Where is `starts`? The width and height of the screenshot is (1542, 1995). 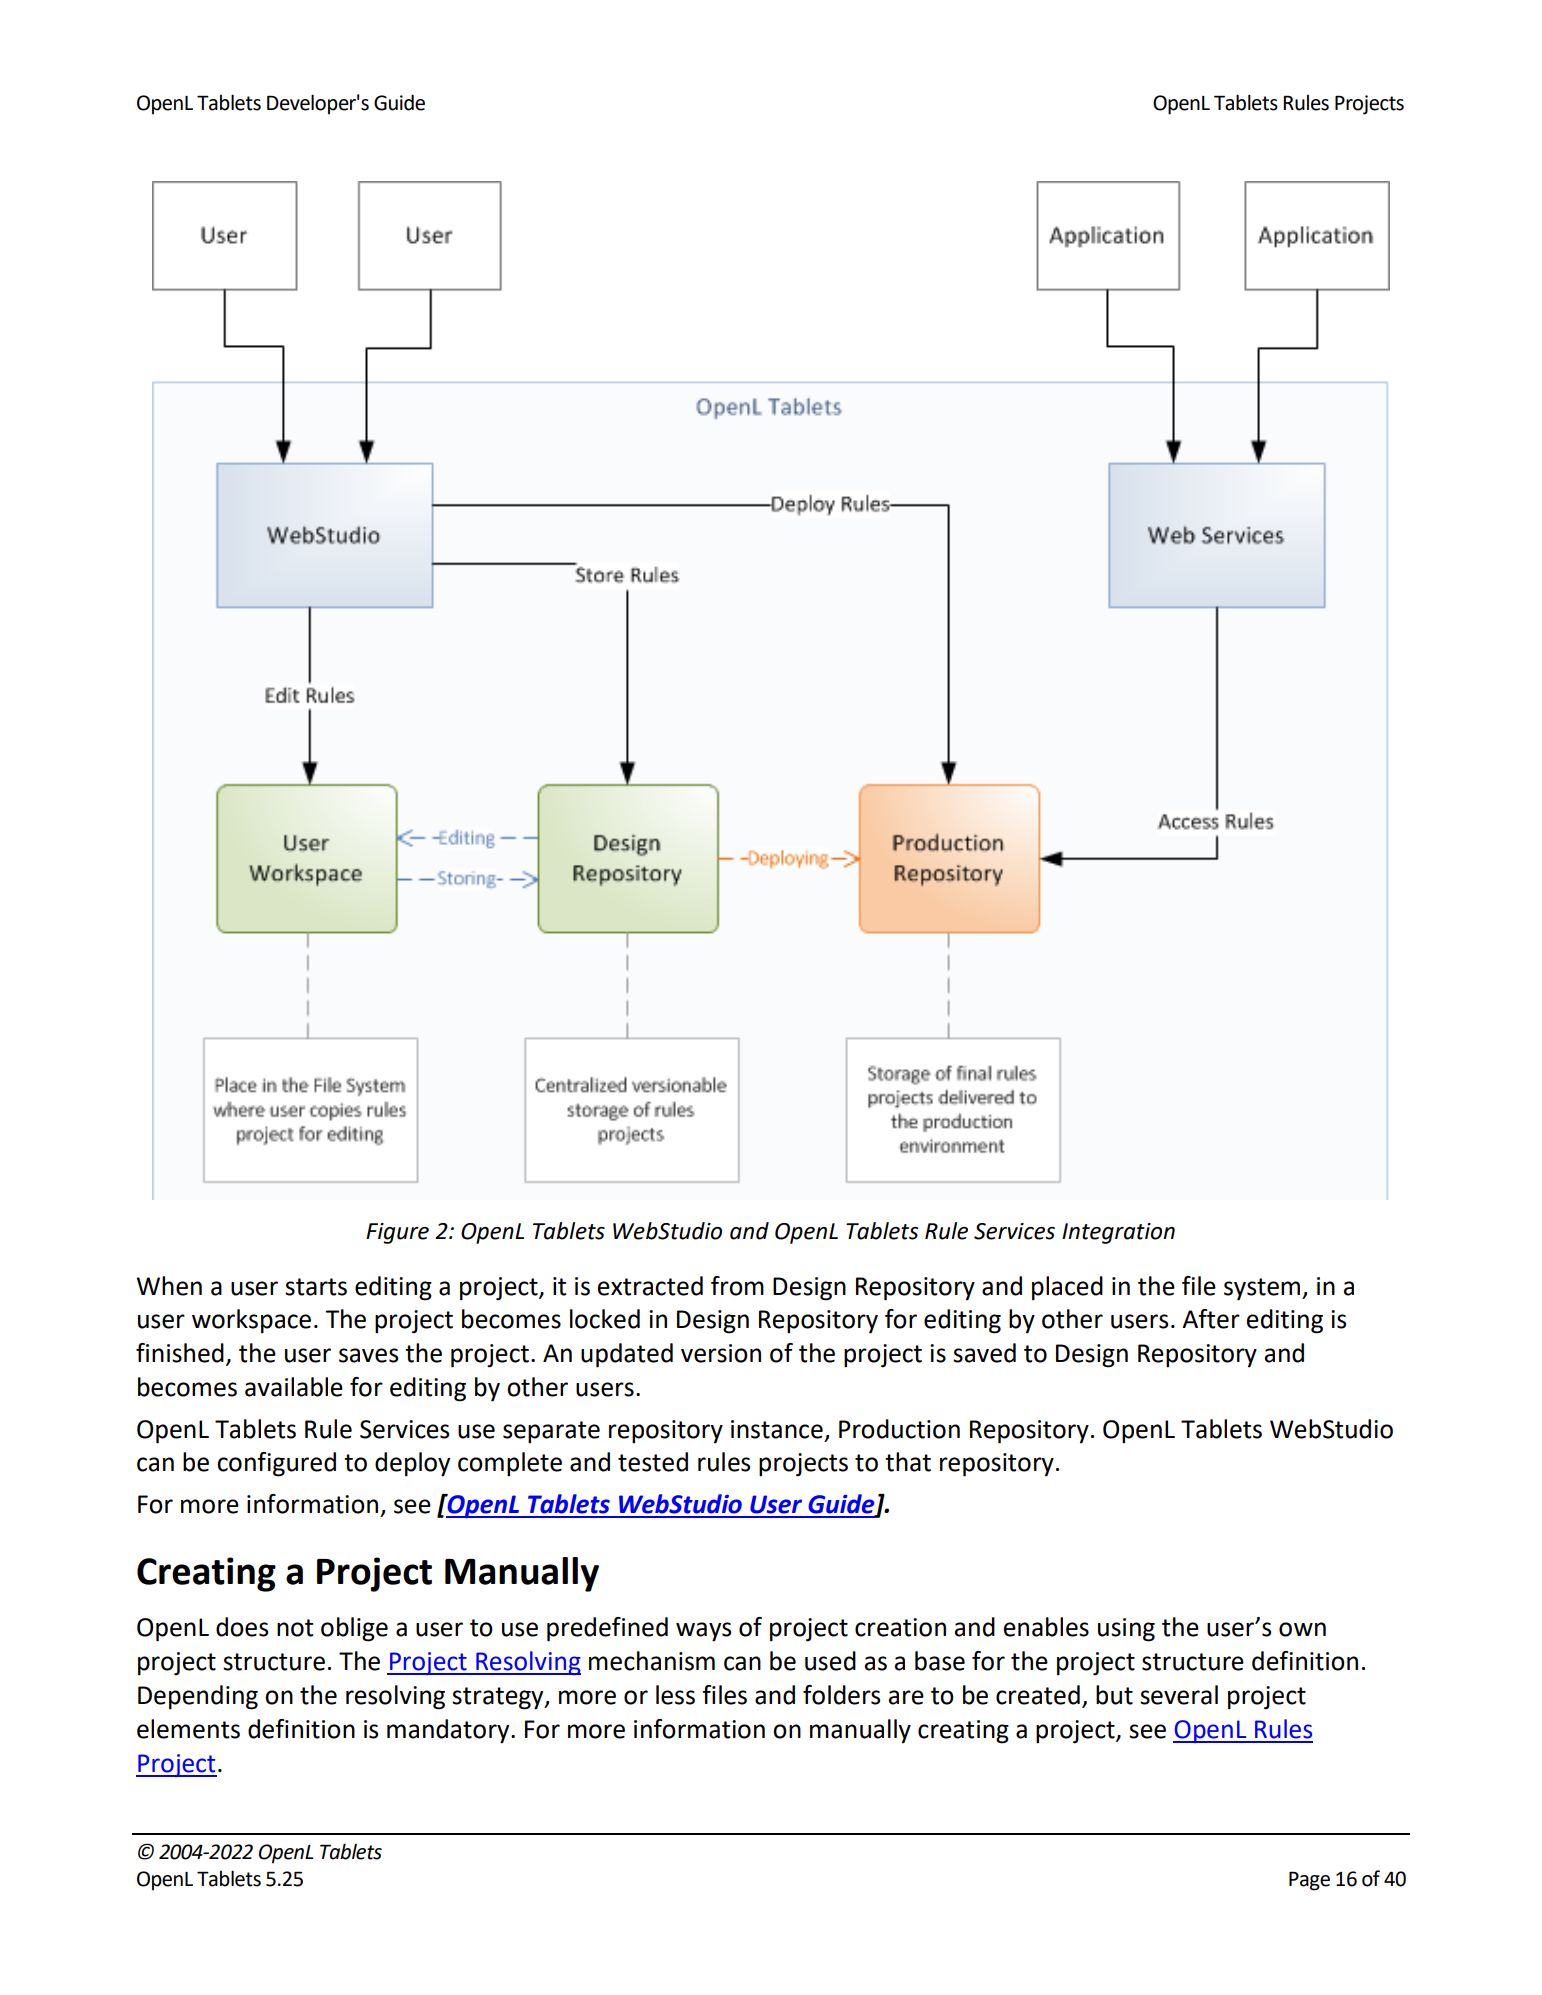 starts is located at coordinates (316, 1287).
